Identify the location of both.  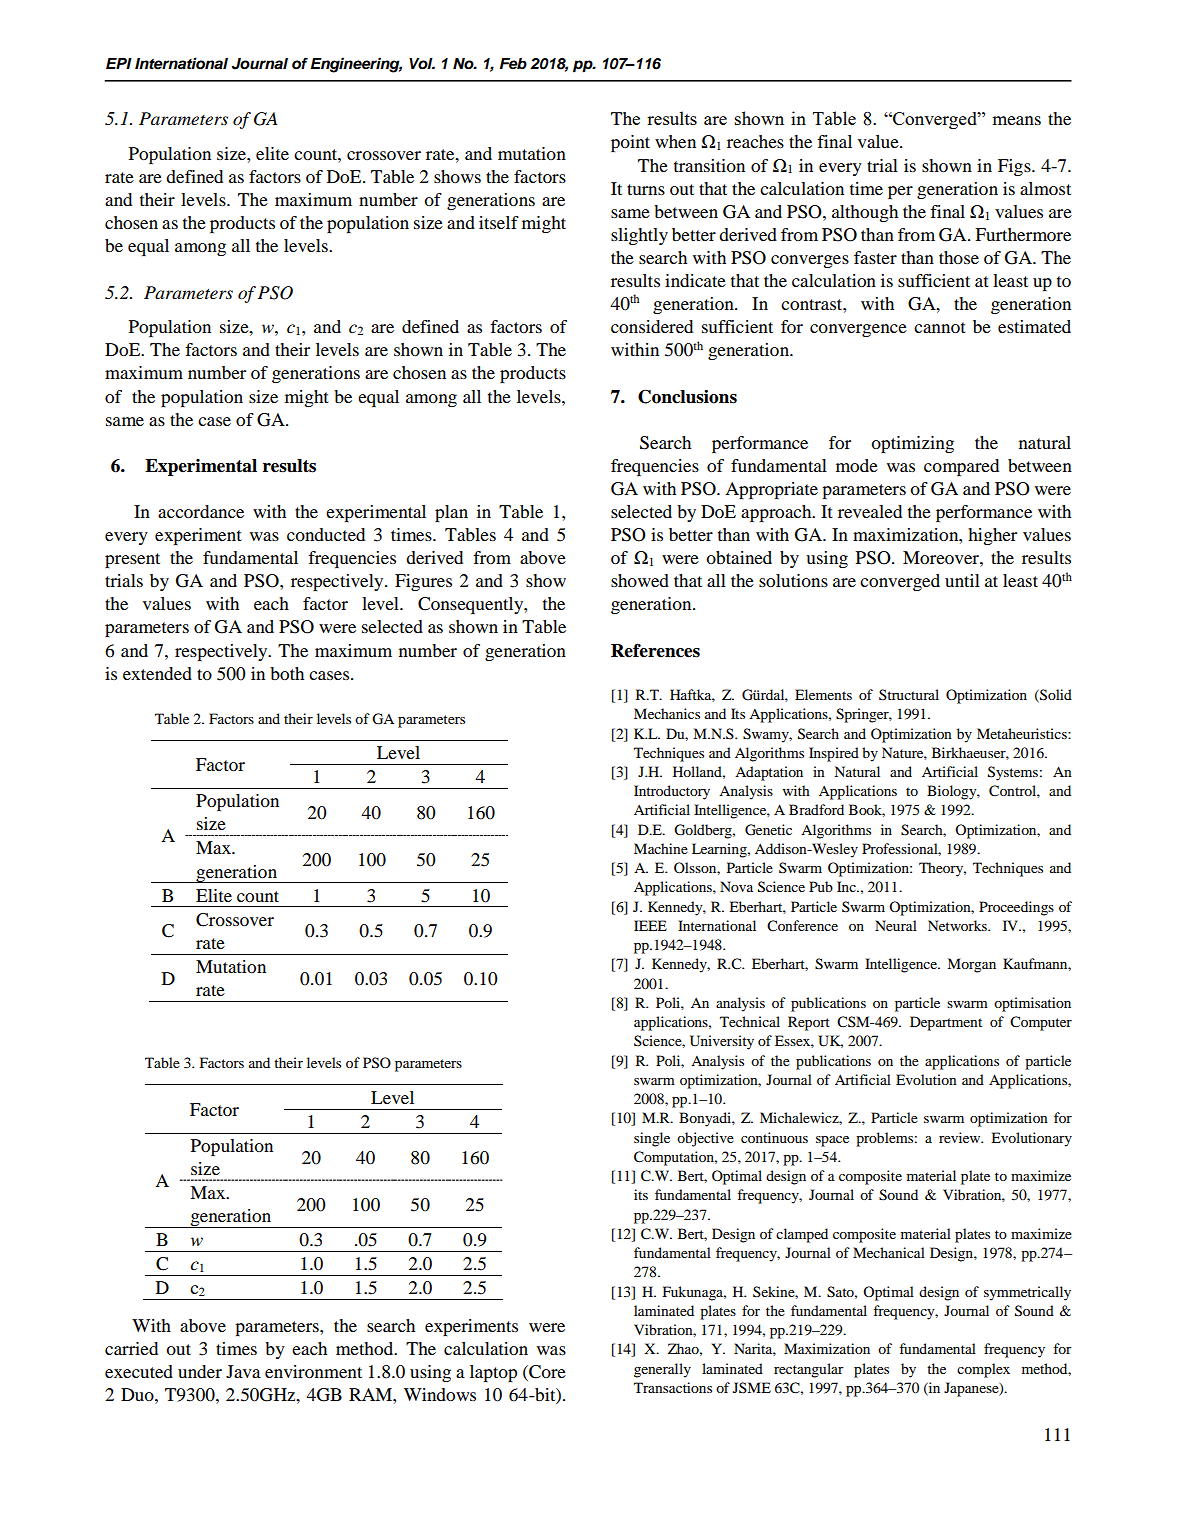
(287, 673).
